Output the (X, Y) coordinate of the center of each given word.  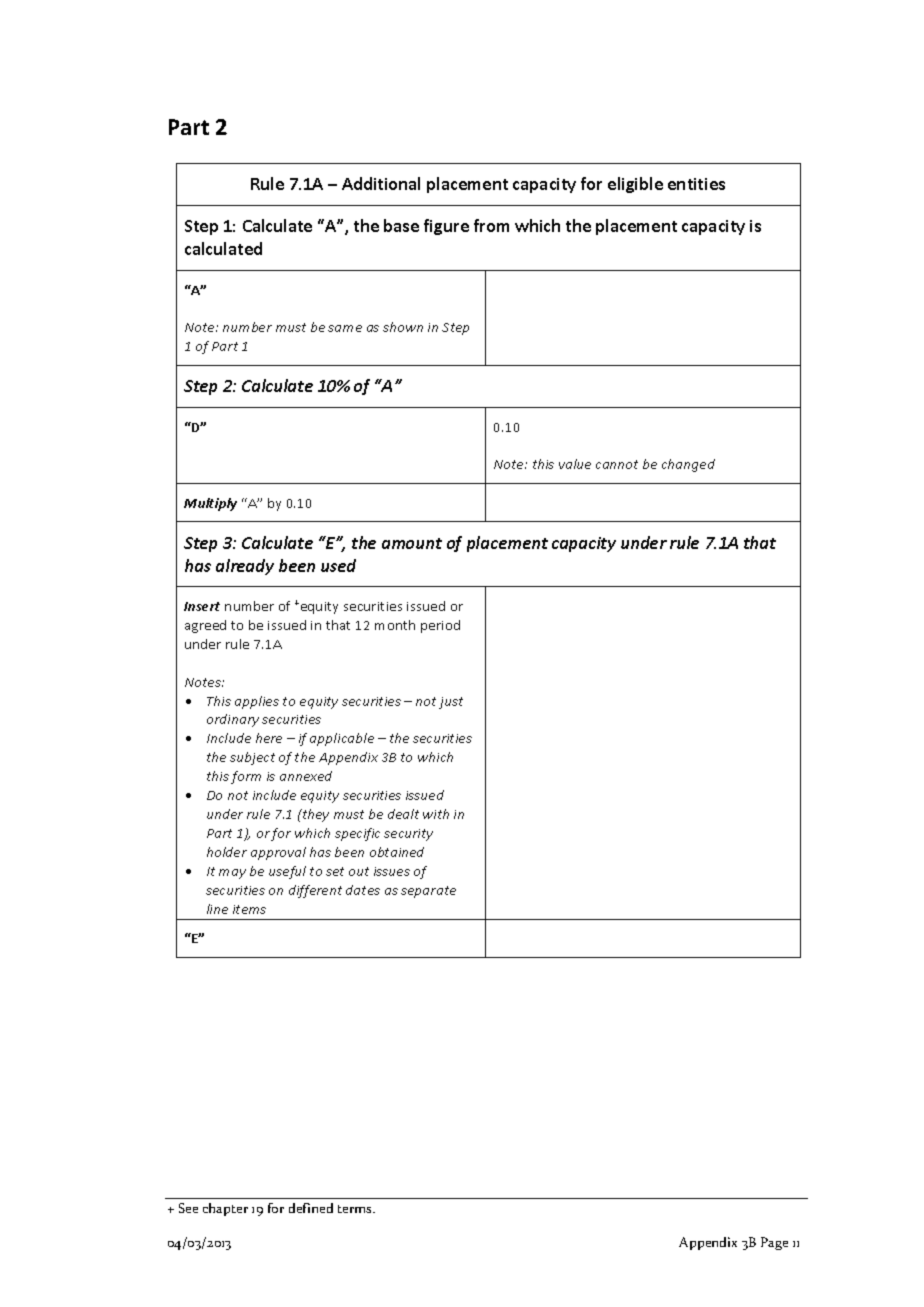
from (491, 225)
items (249, 909)
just (451, 703)
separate (428, 892)
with (436, 814)
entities (696, 184)
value (575, 464)
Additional (381, 183)
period (440, 626)
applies (257, 702)
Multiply (210, 504)
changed (688, 465)
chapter (225, 1209)
